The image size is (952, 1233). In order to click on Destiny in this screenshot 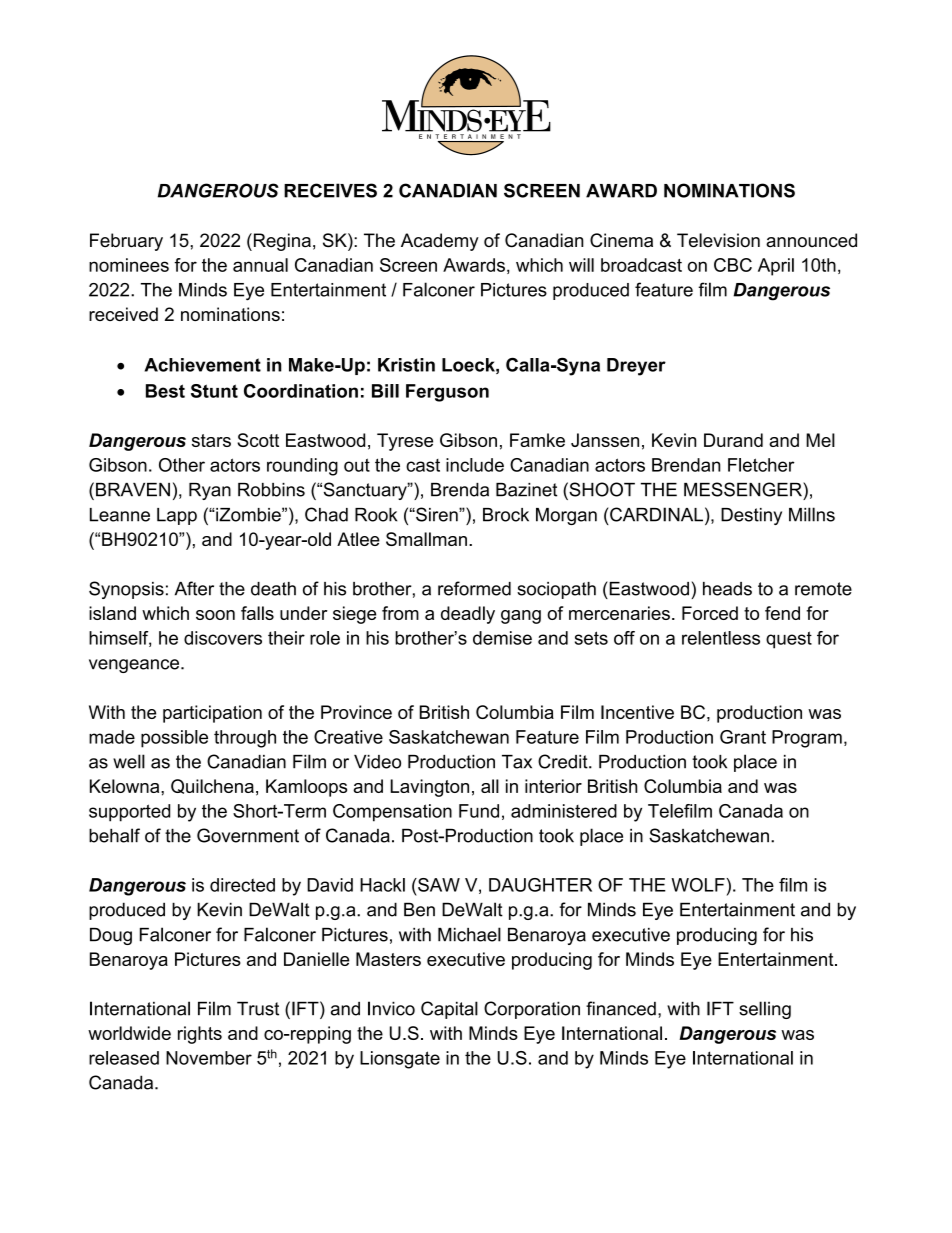, I will do `click(751, 516)`.
